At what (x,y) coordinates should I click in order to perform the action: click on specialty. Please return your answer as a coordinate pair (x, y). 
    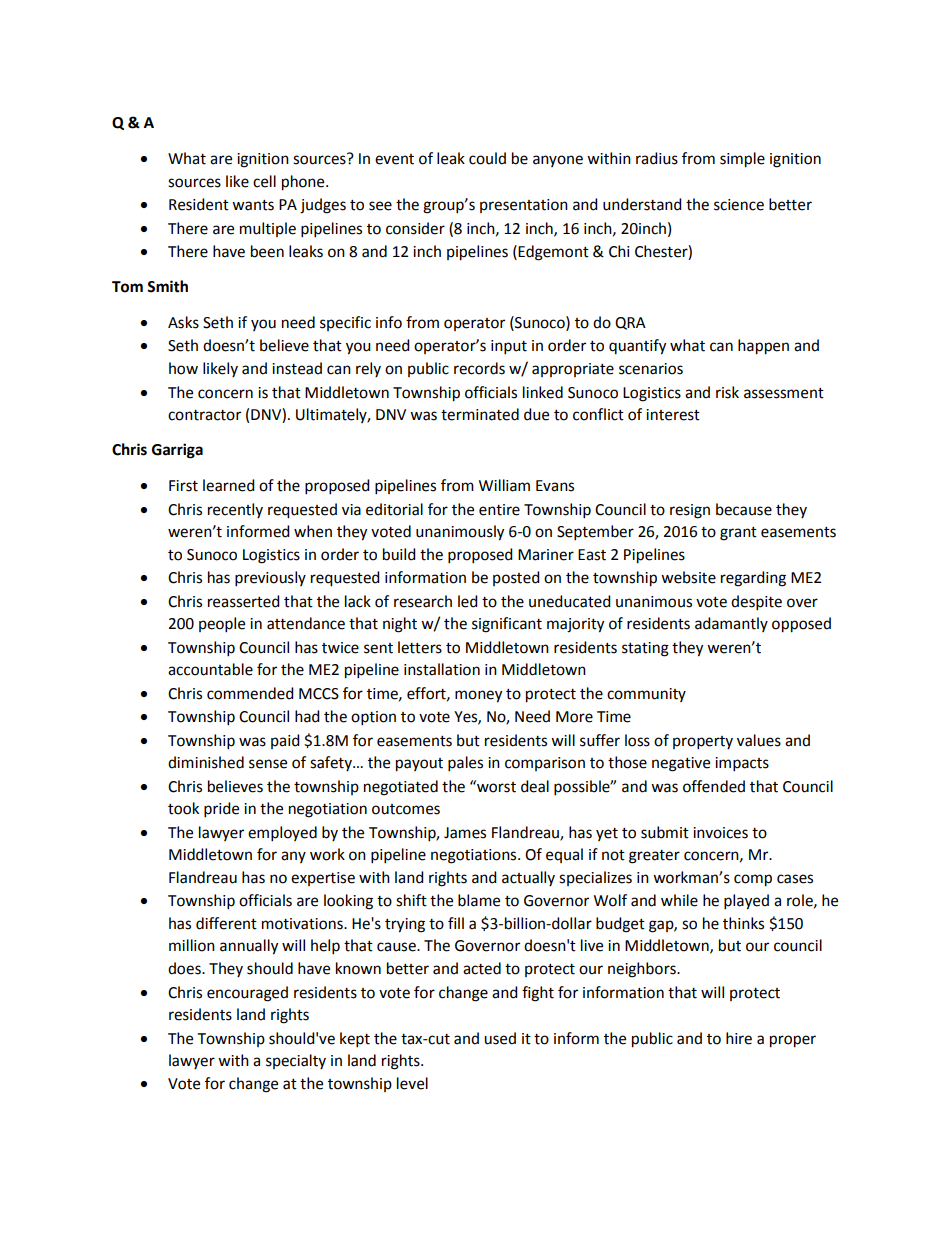
    Looking at the image, I should click on (296, 1061).
